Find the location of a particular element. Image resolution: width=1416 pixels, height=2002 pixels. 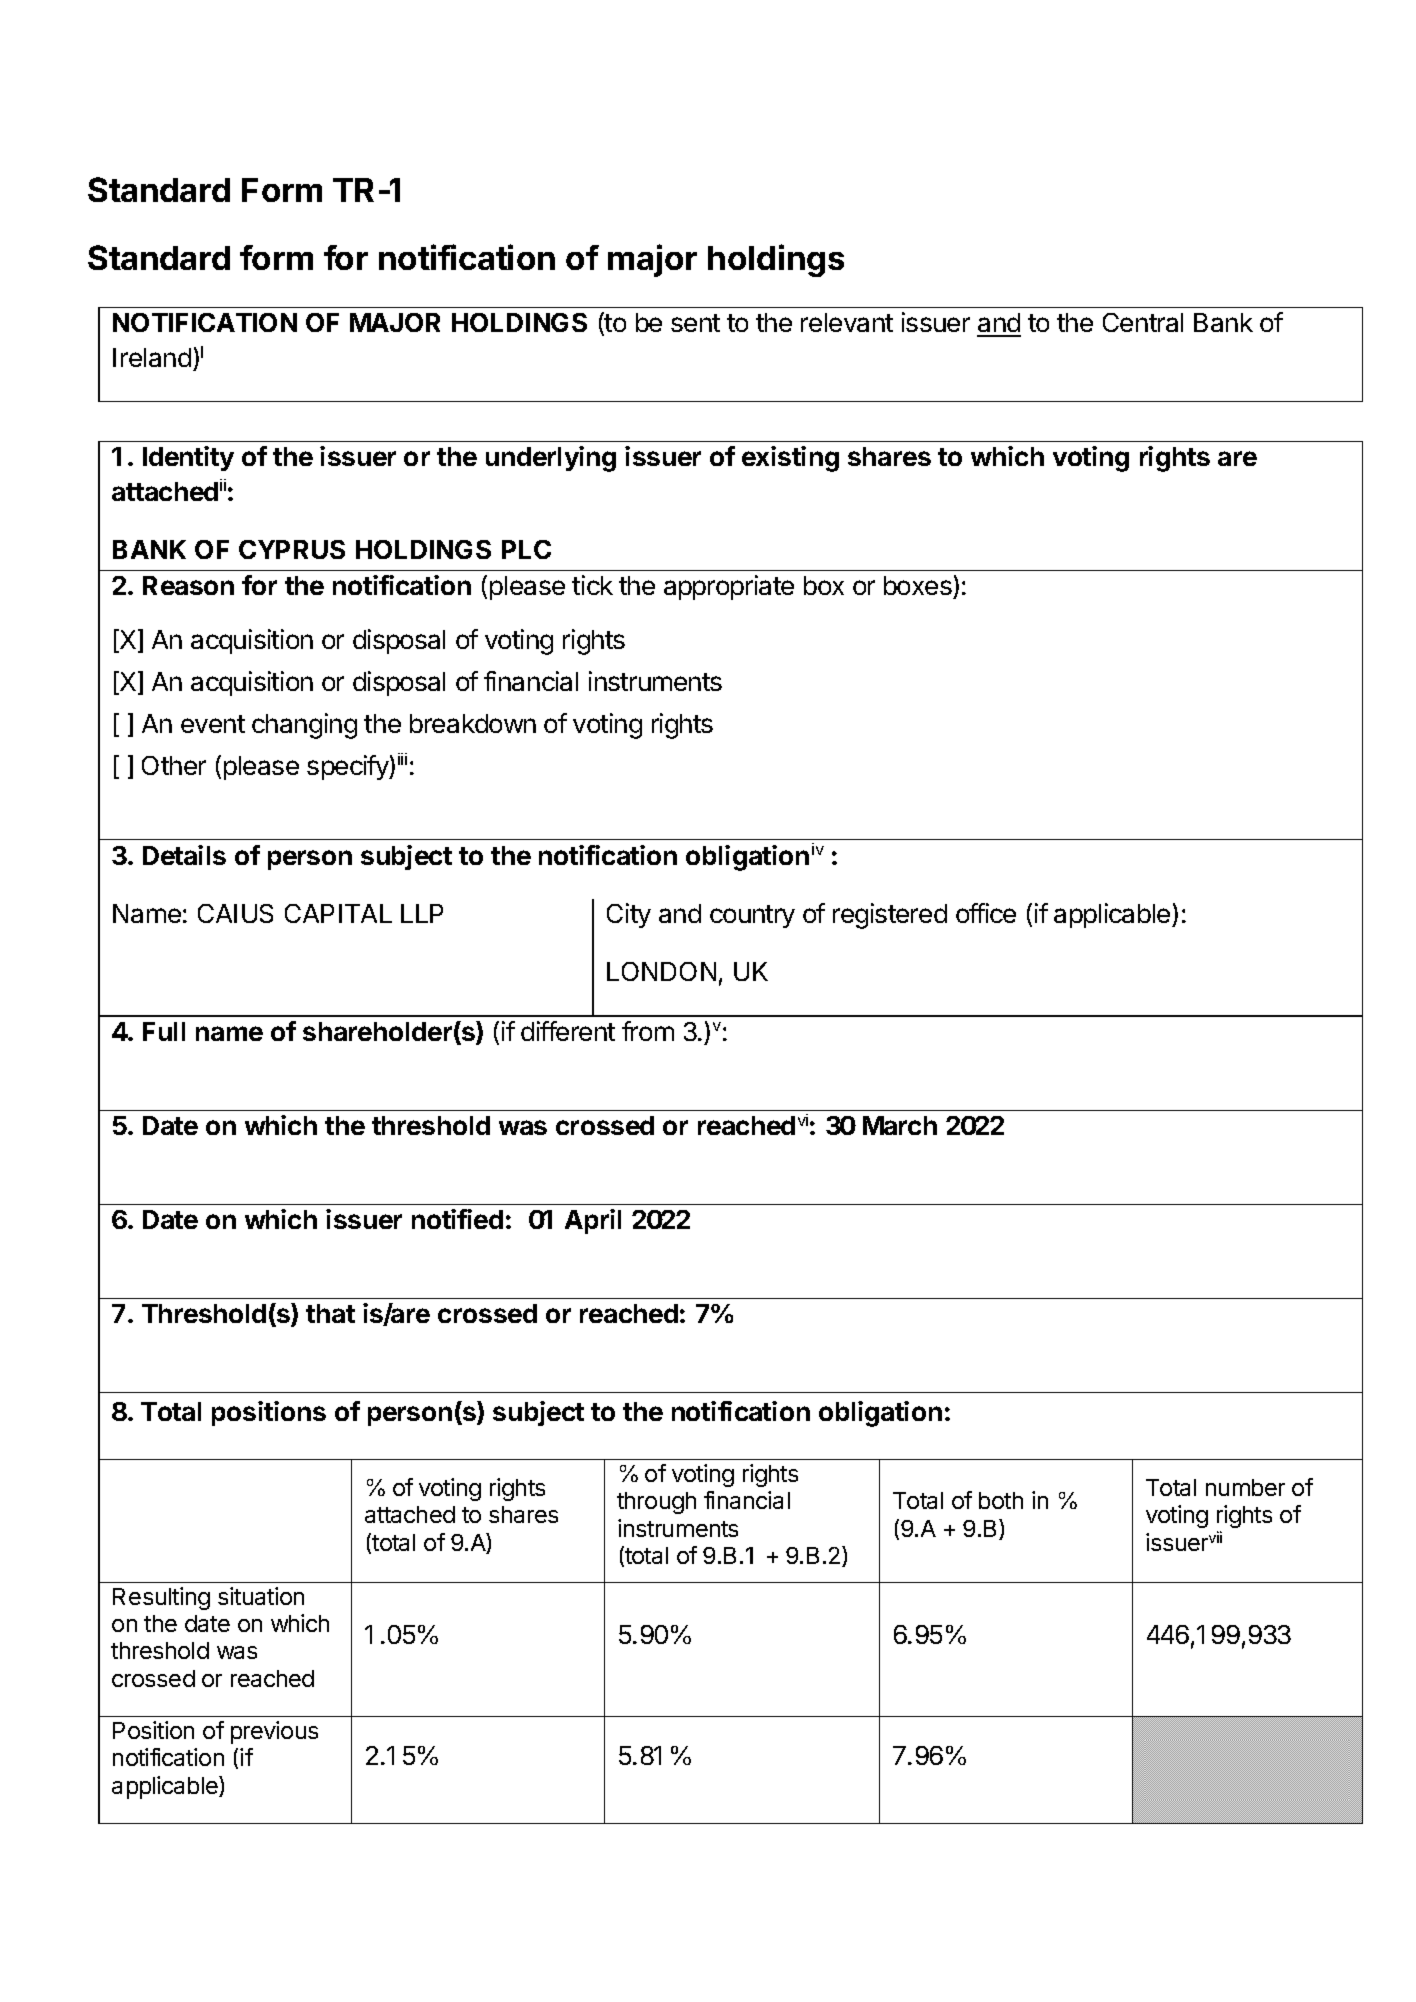

sent is located at coordinates (695, 323).
